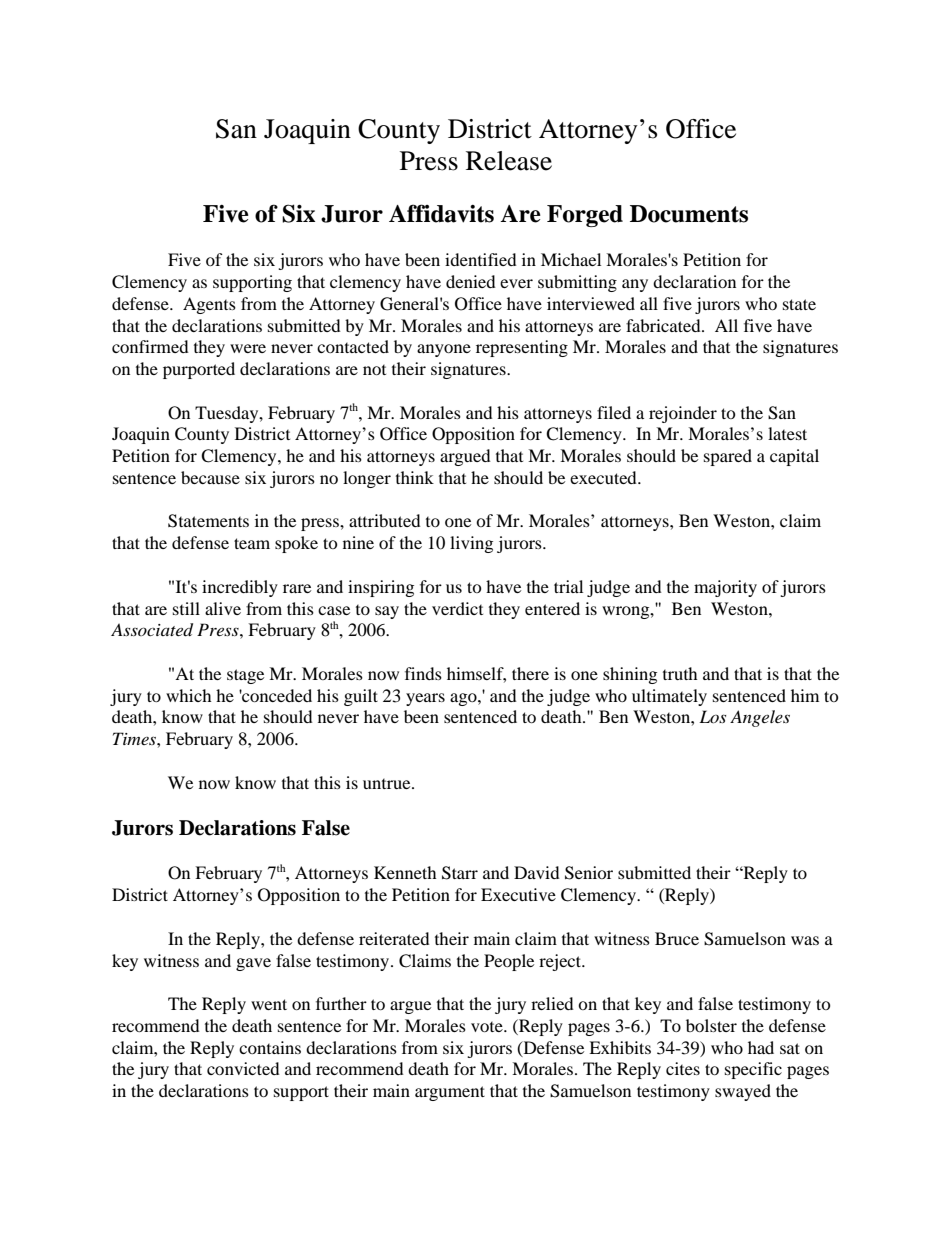  I want to click on Affidavits, so click(441, 213).
